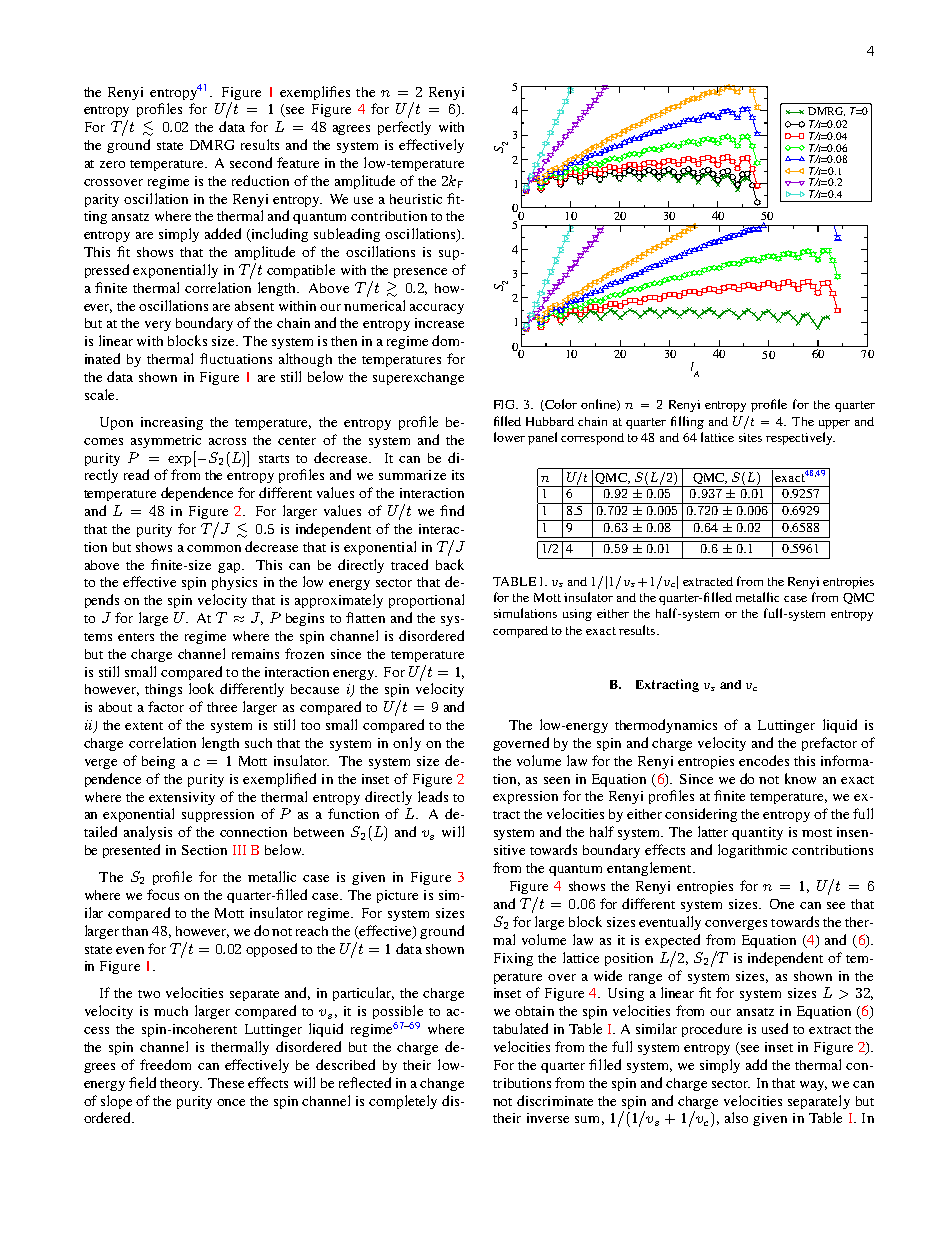 This image has height=1233, width=952. What do you see at coordinates (764, 760) in the image?
I see `encodes` at bounding box center [764, 760].
